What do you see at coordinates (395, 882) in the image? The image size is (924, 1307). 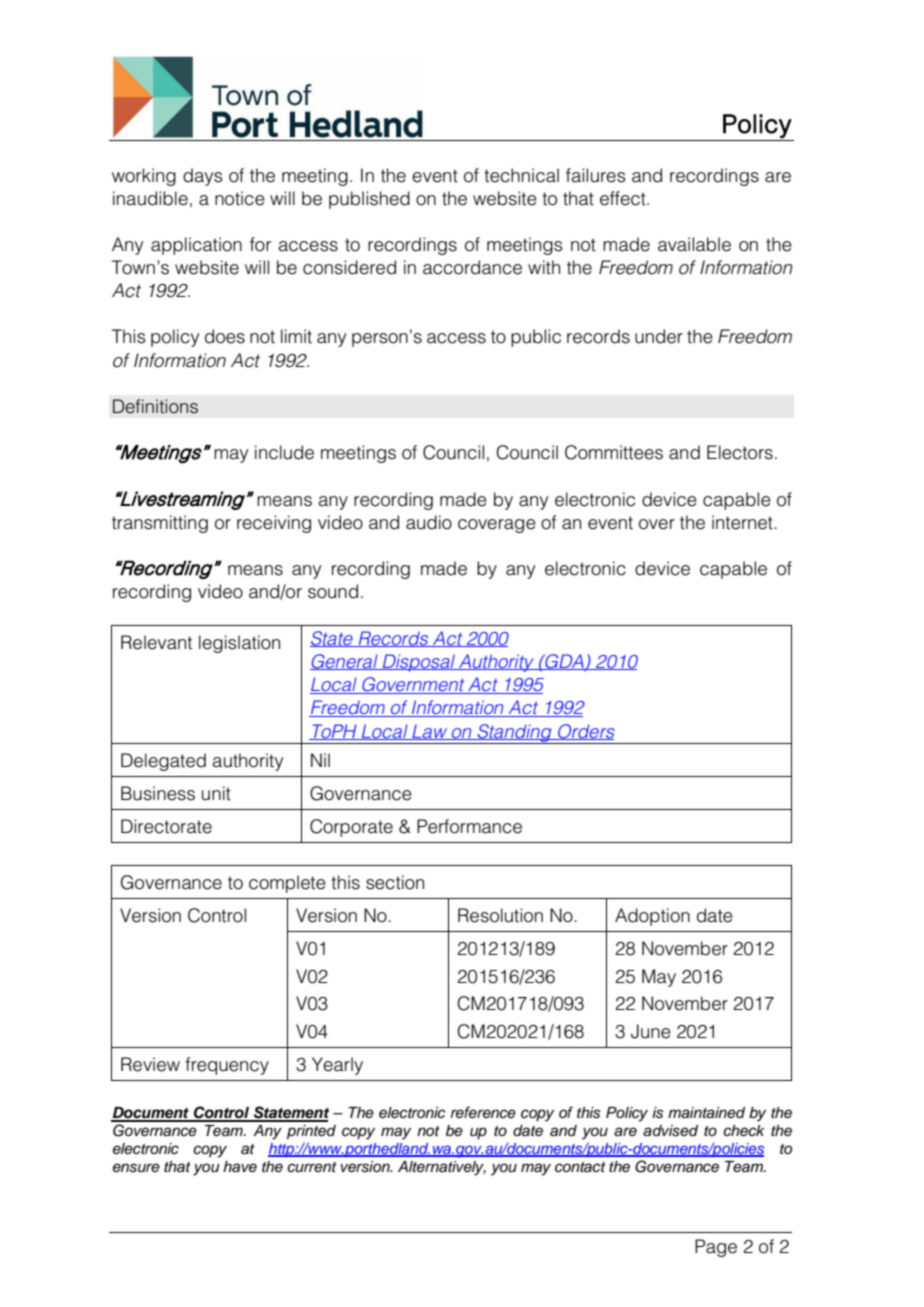 I see `section` at bounding box center [395, 882].
